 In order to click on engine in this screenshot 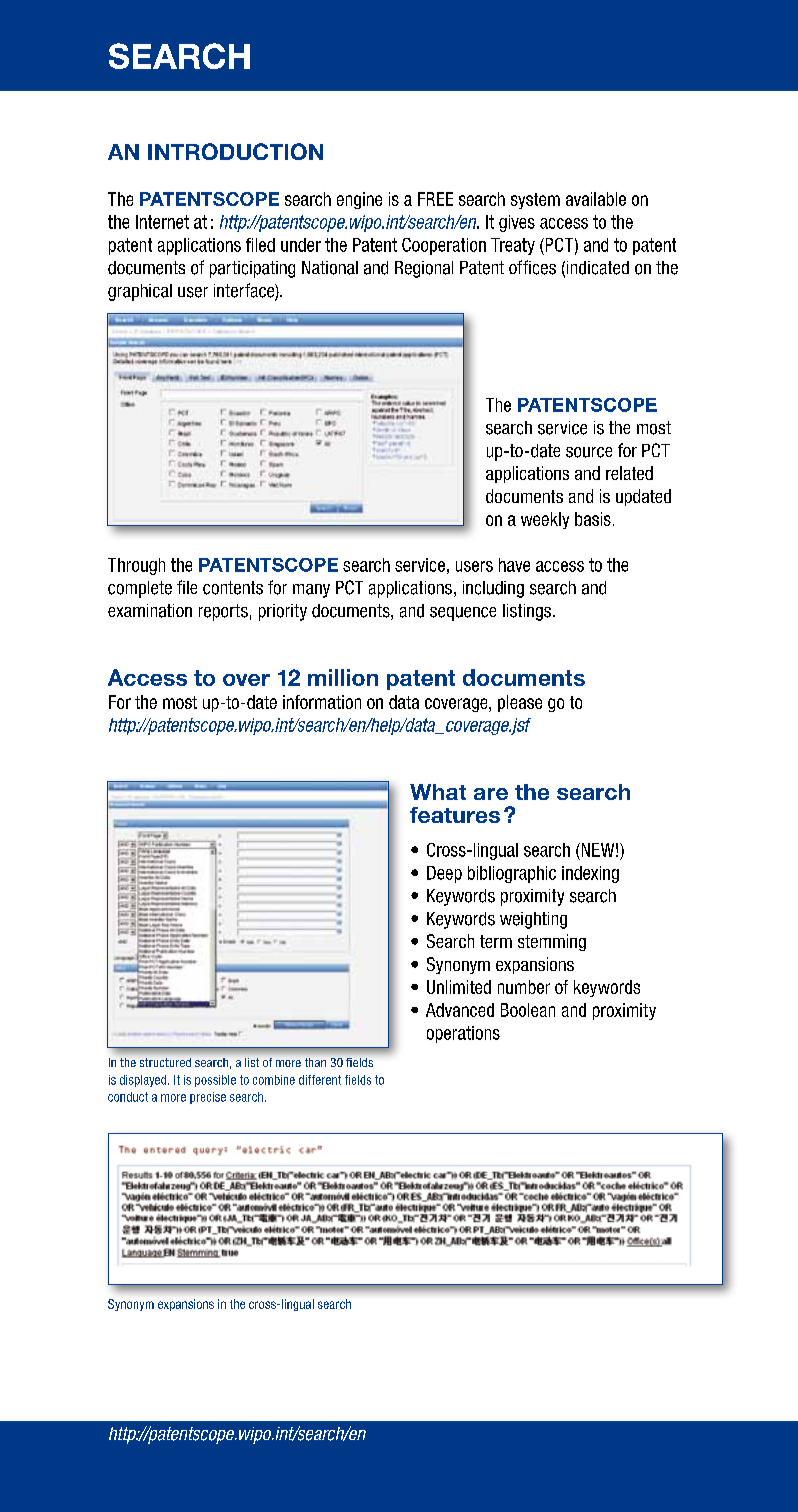, I will do `click(359, 200)`.
